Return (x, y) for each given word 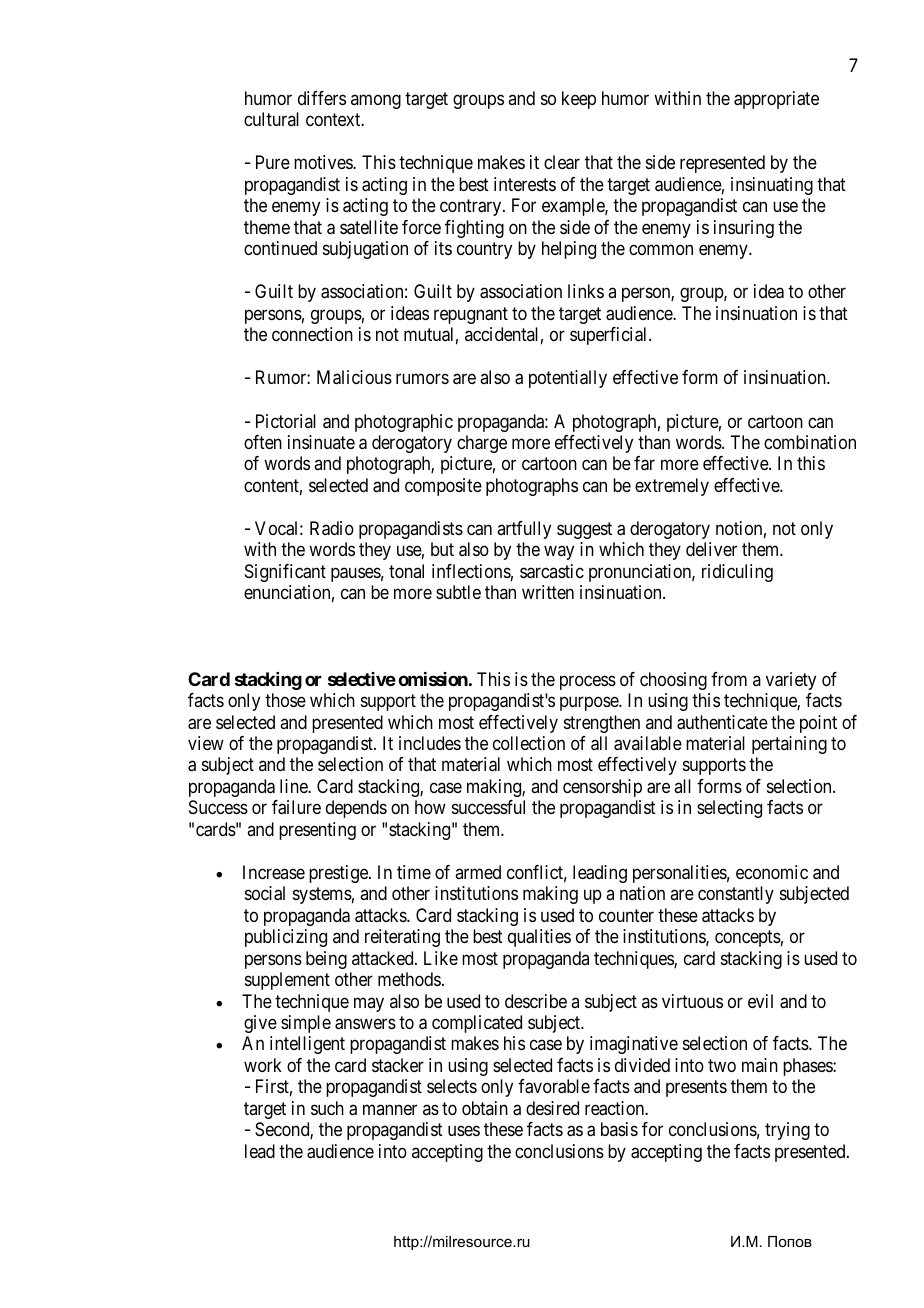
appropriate (776, 100)
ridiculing (737, 573)
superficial (610, 336)
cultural (271, 119)
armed (478, 872)
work (263, 1065)
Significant (285, 573)
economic (772, 872)
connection (312, 334)
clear (562, 162)
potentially (568, 379)
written (548, 592)
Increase (274, 872)
